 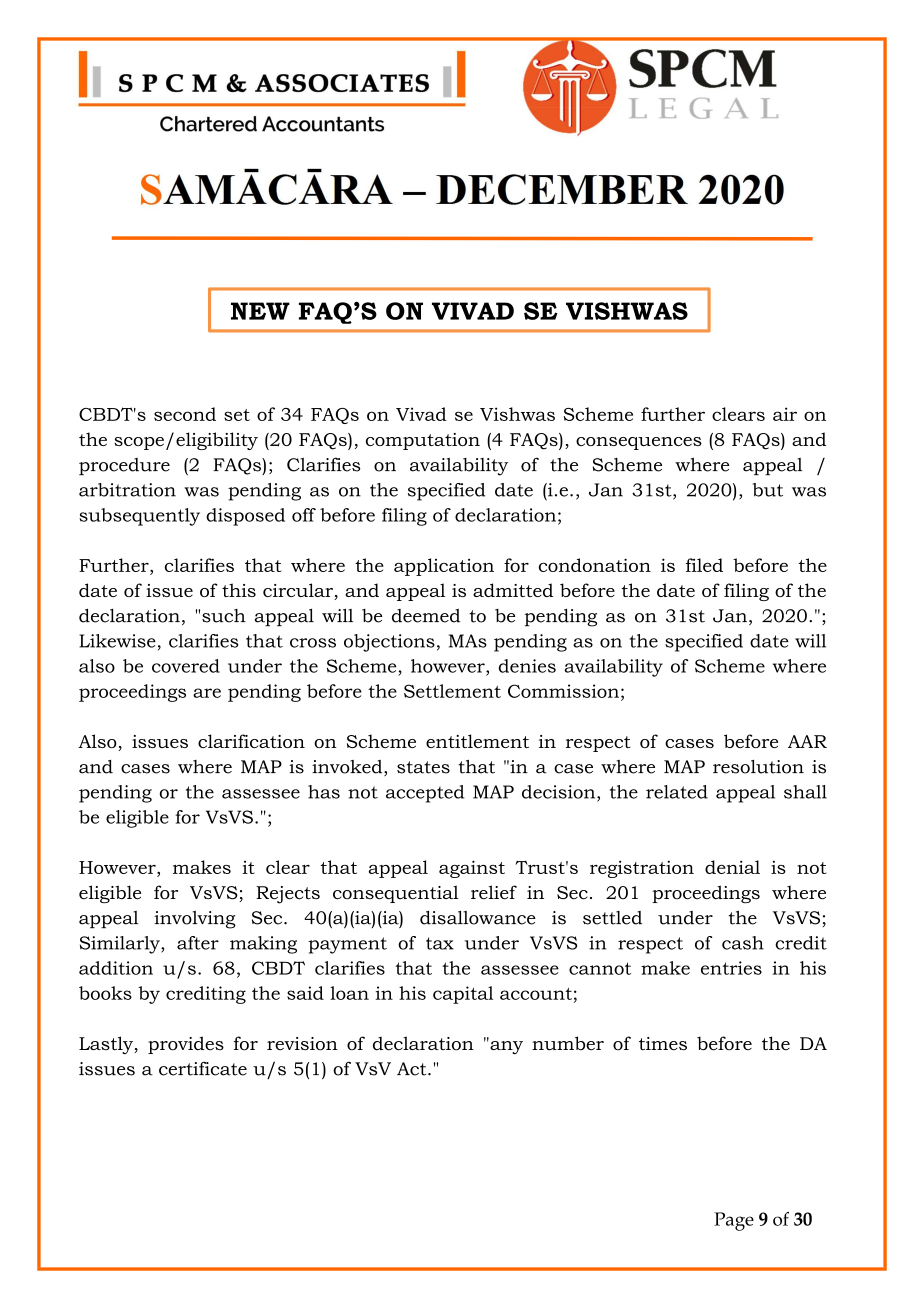 What do you see at coordinates (207, 693) in the screenshot?
I see `are` at bounding box center [207, 693].
